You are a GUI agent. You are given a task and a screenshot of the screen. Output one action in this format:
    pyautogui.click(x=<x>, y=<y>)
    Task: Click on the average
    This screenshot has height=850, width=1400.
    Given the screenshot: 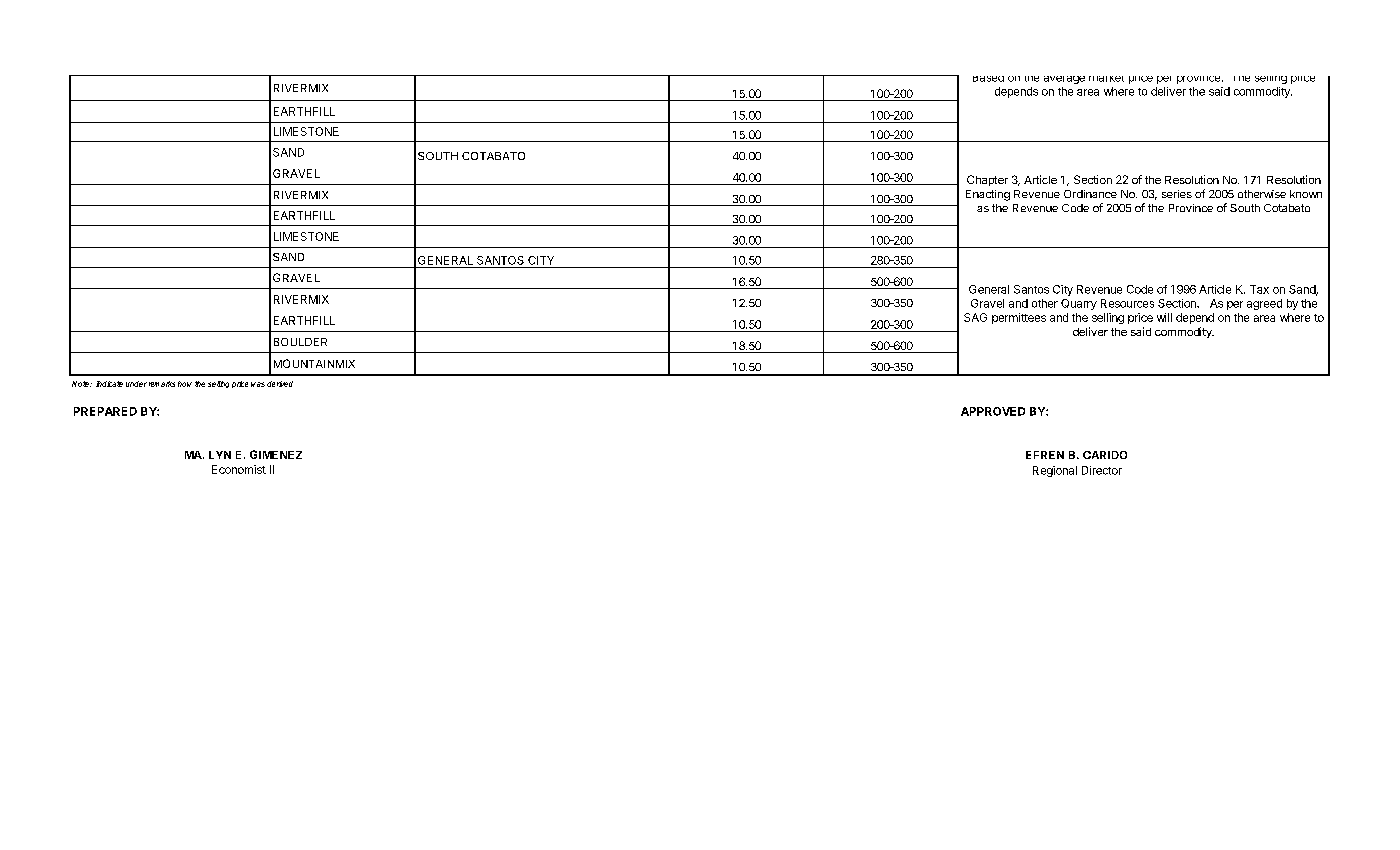 What is the action you would take?
    pyautogui.click(x=1064, y=80)
